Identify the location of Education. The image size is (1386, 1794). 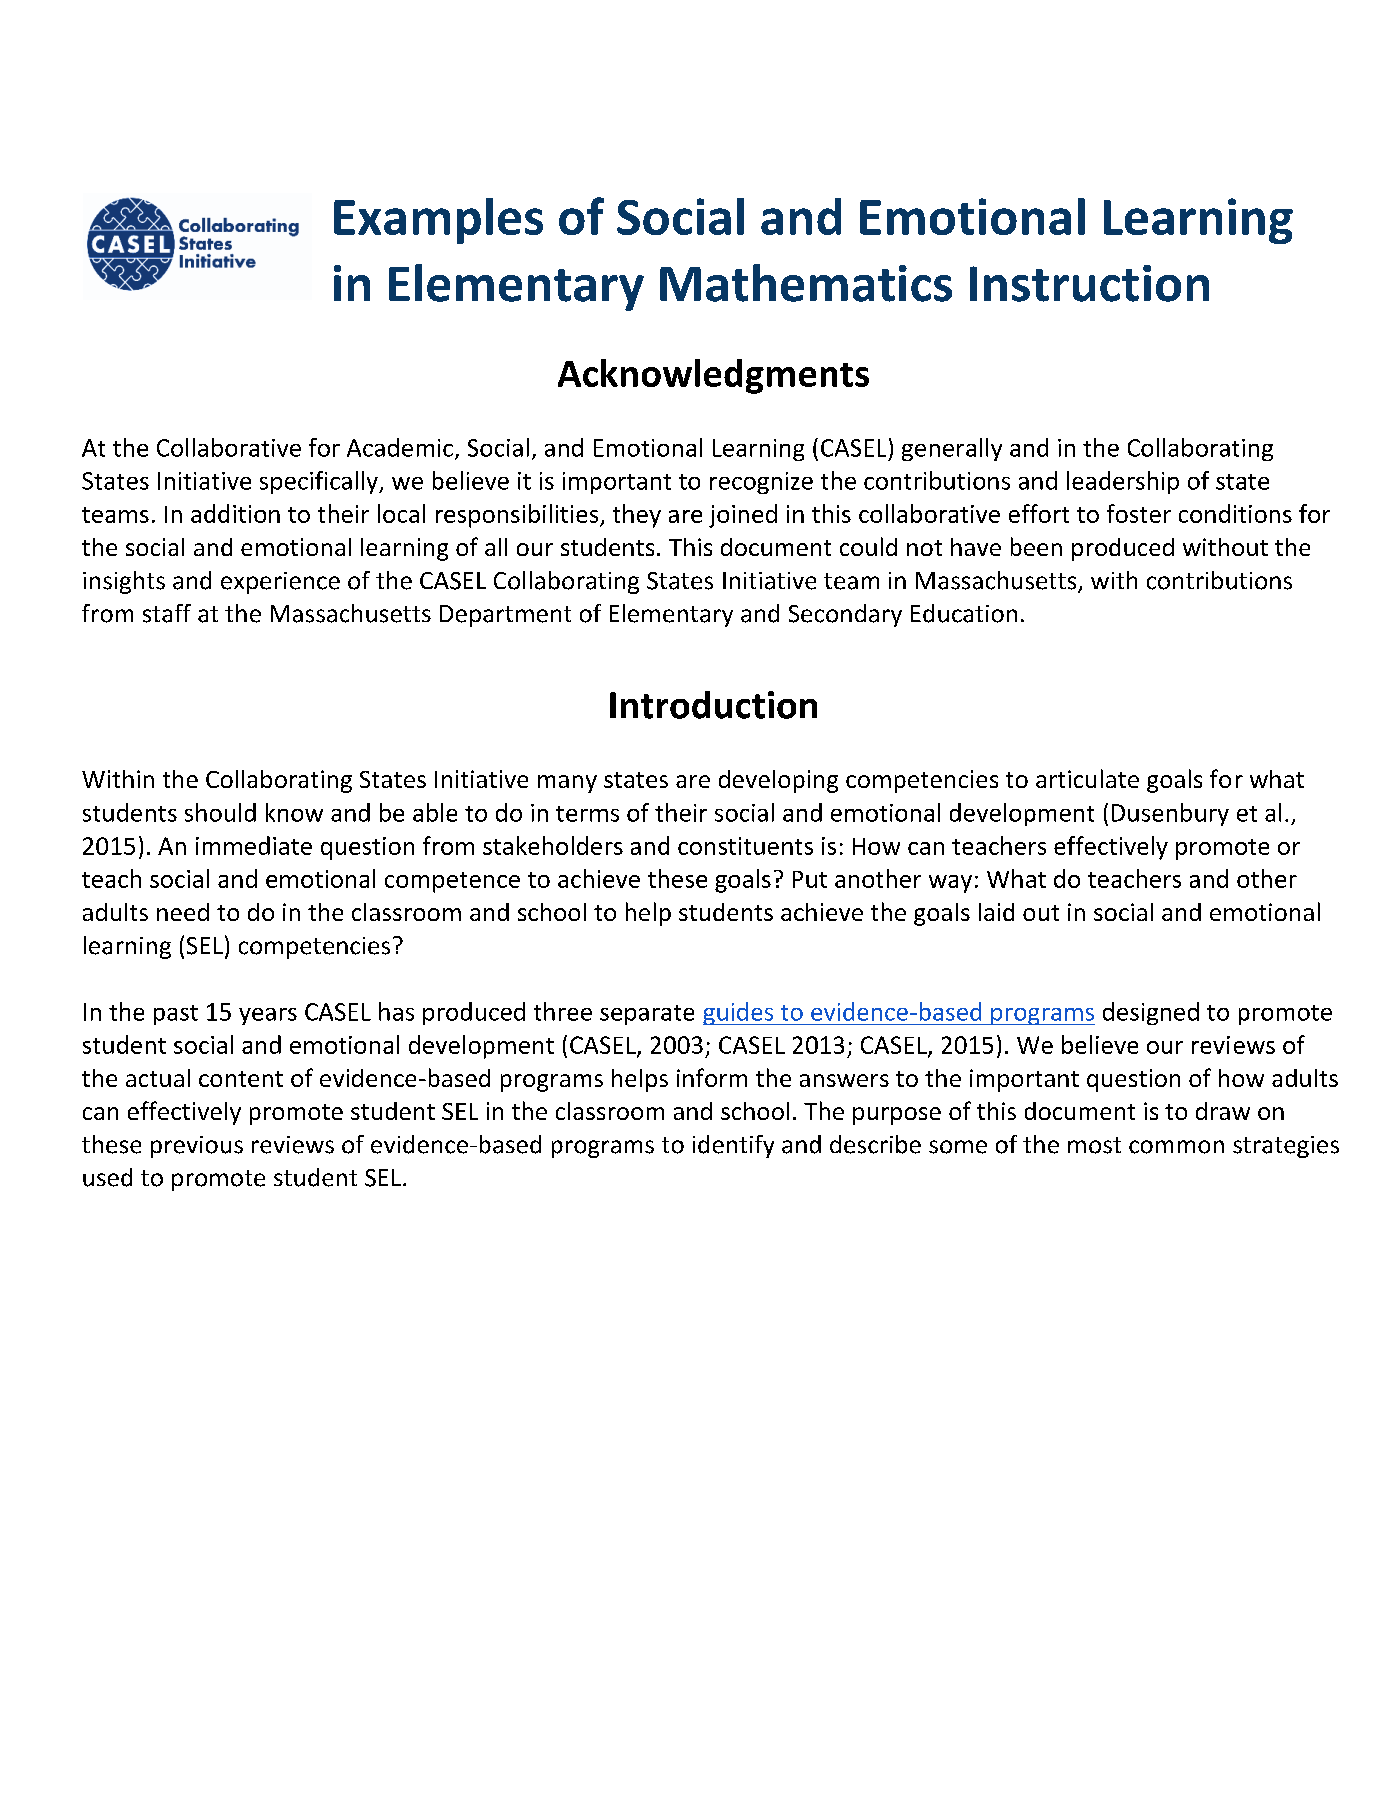
(964, 613).
